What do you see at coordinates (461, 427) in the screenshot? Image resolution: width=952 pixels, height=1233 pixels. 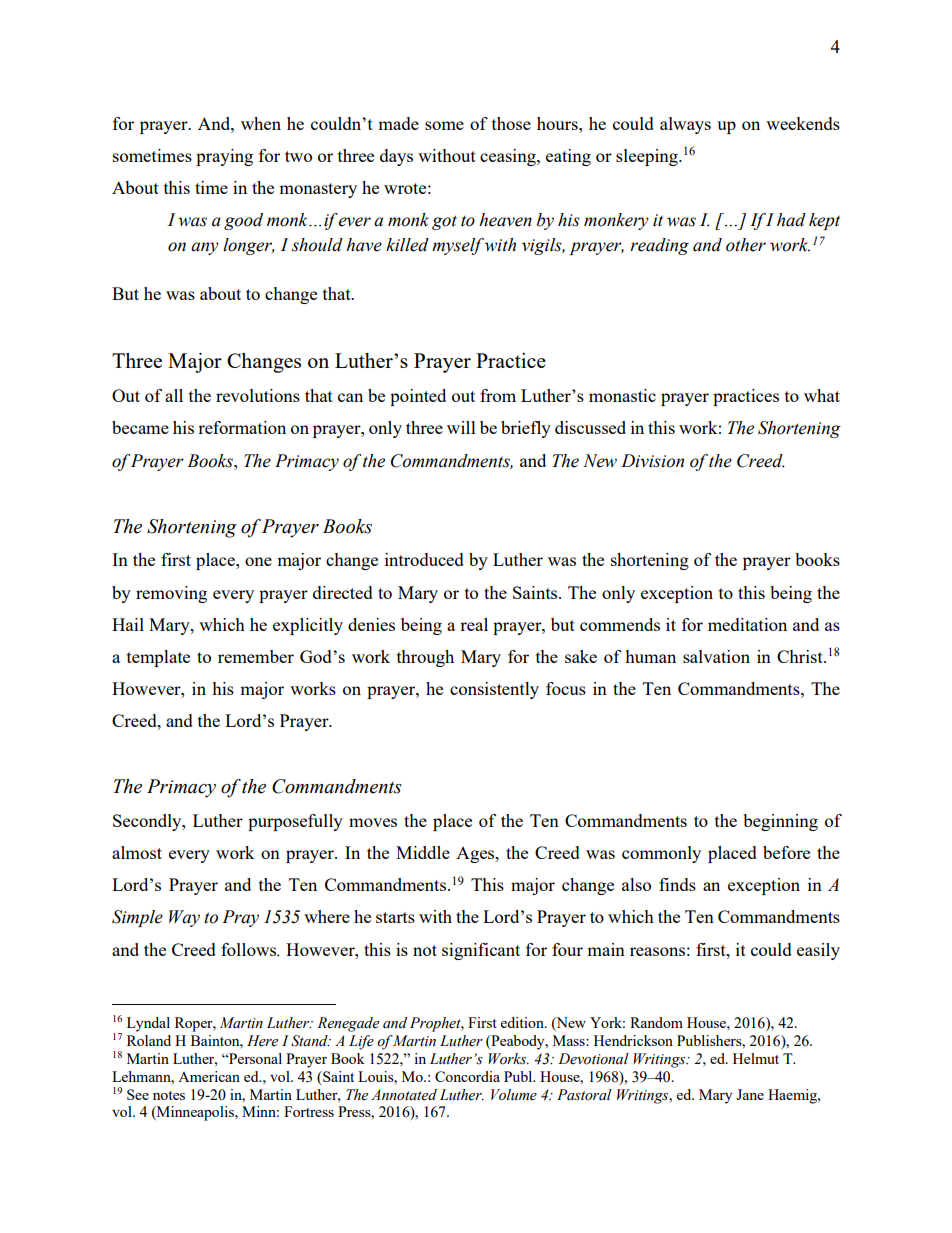 I see `will` at bounding box center [461, 427].
